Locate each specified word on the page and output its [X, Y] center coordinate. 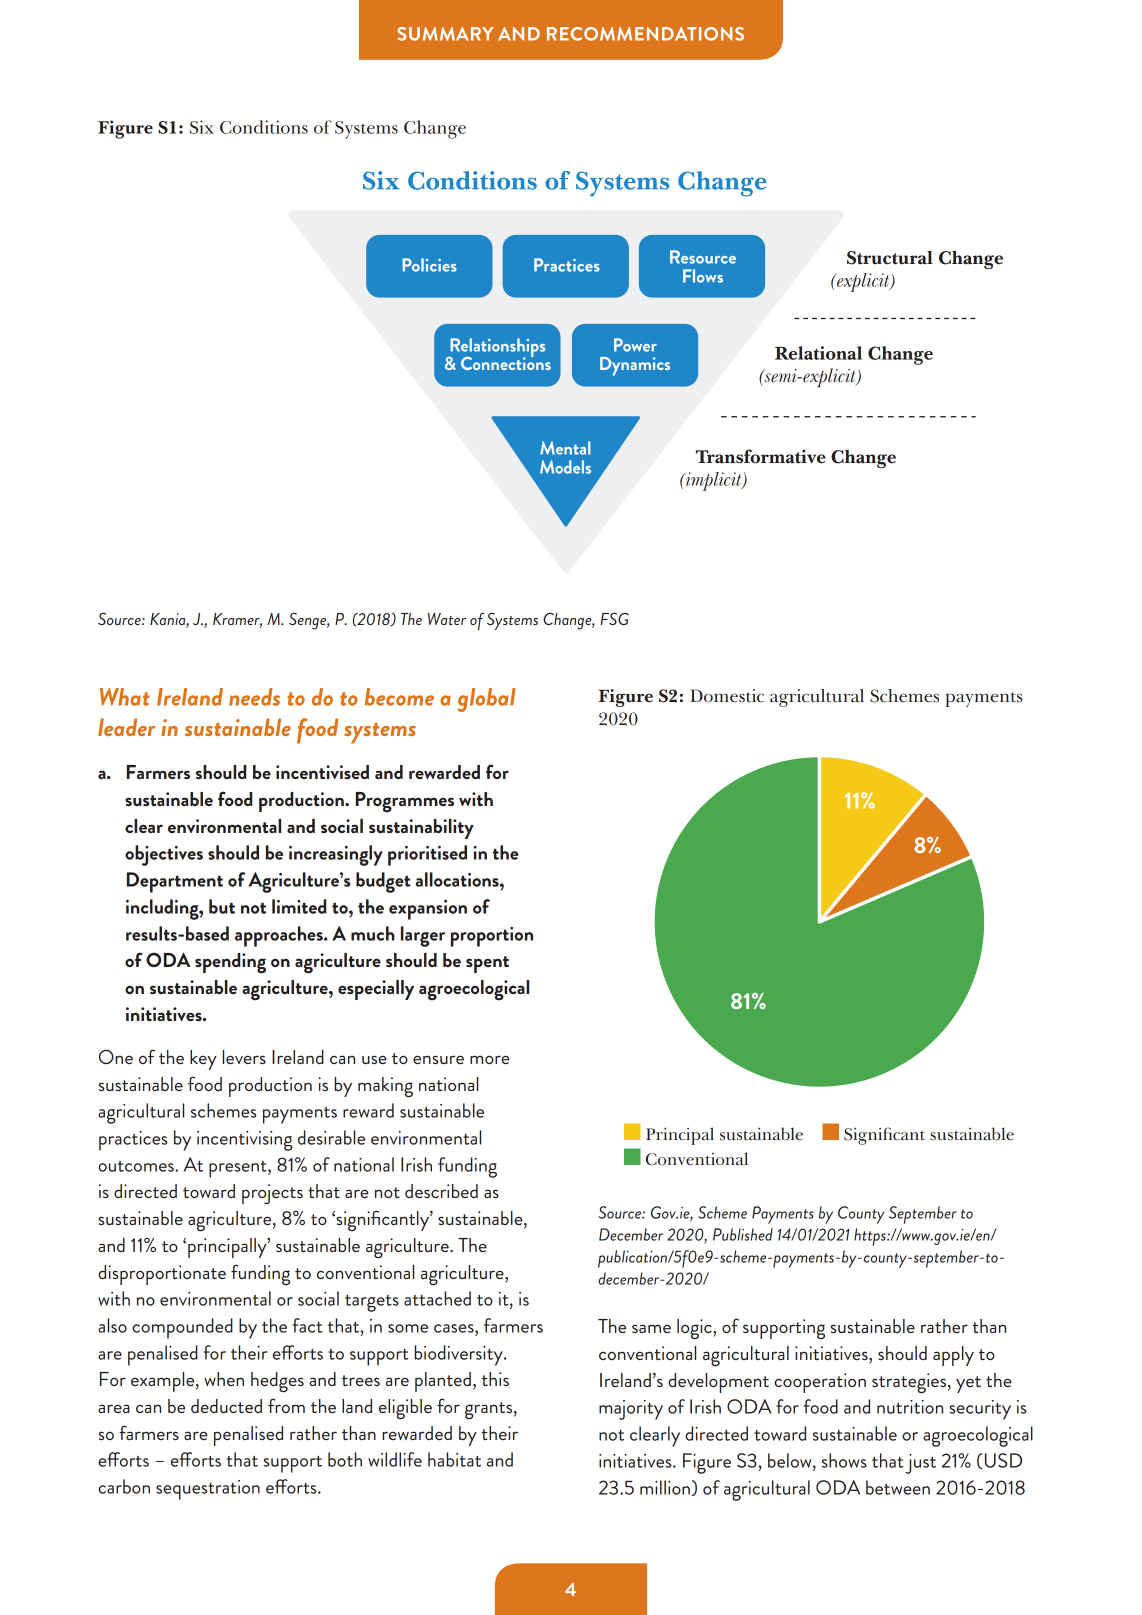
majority [631, 1410]
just [921, 1464]
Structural [890, 258]
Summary [446, 34]
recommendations [645, 34]
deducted [226, 1406]
